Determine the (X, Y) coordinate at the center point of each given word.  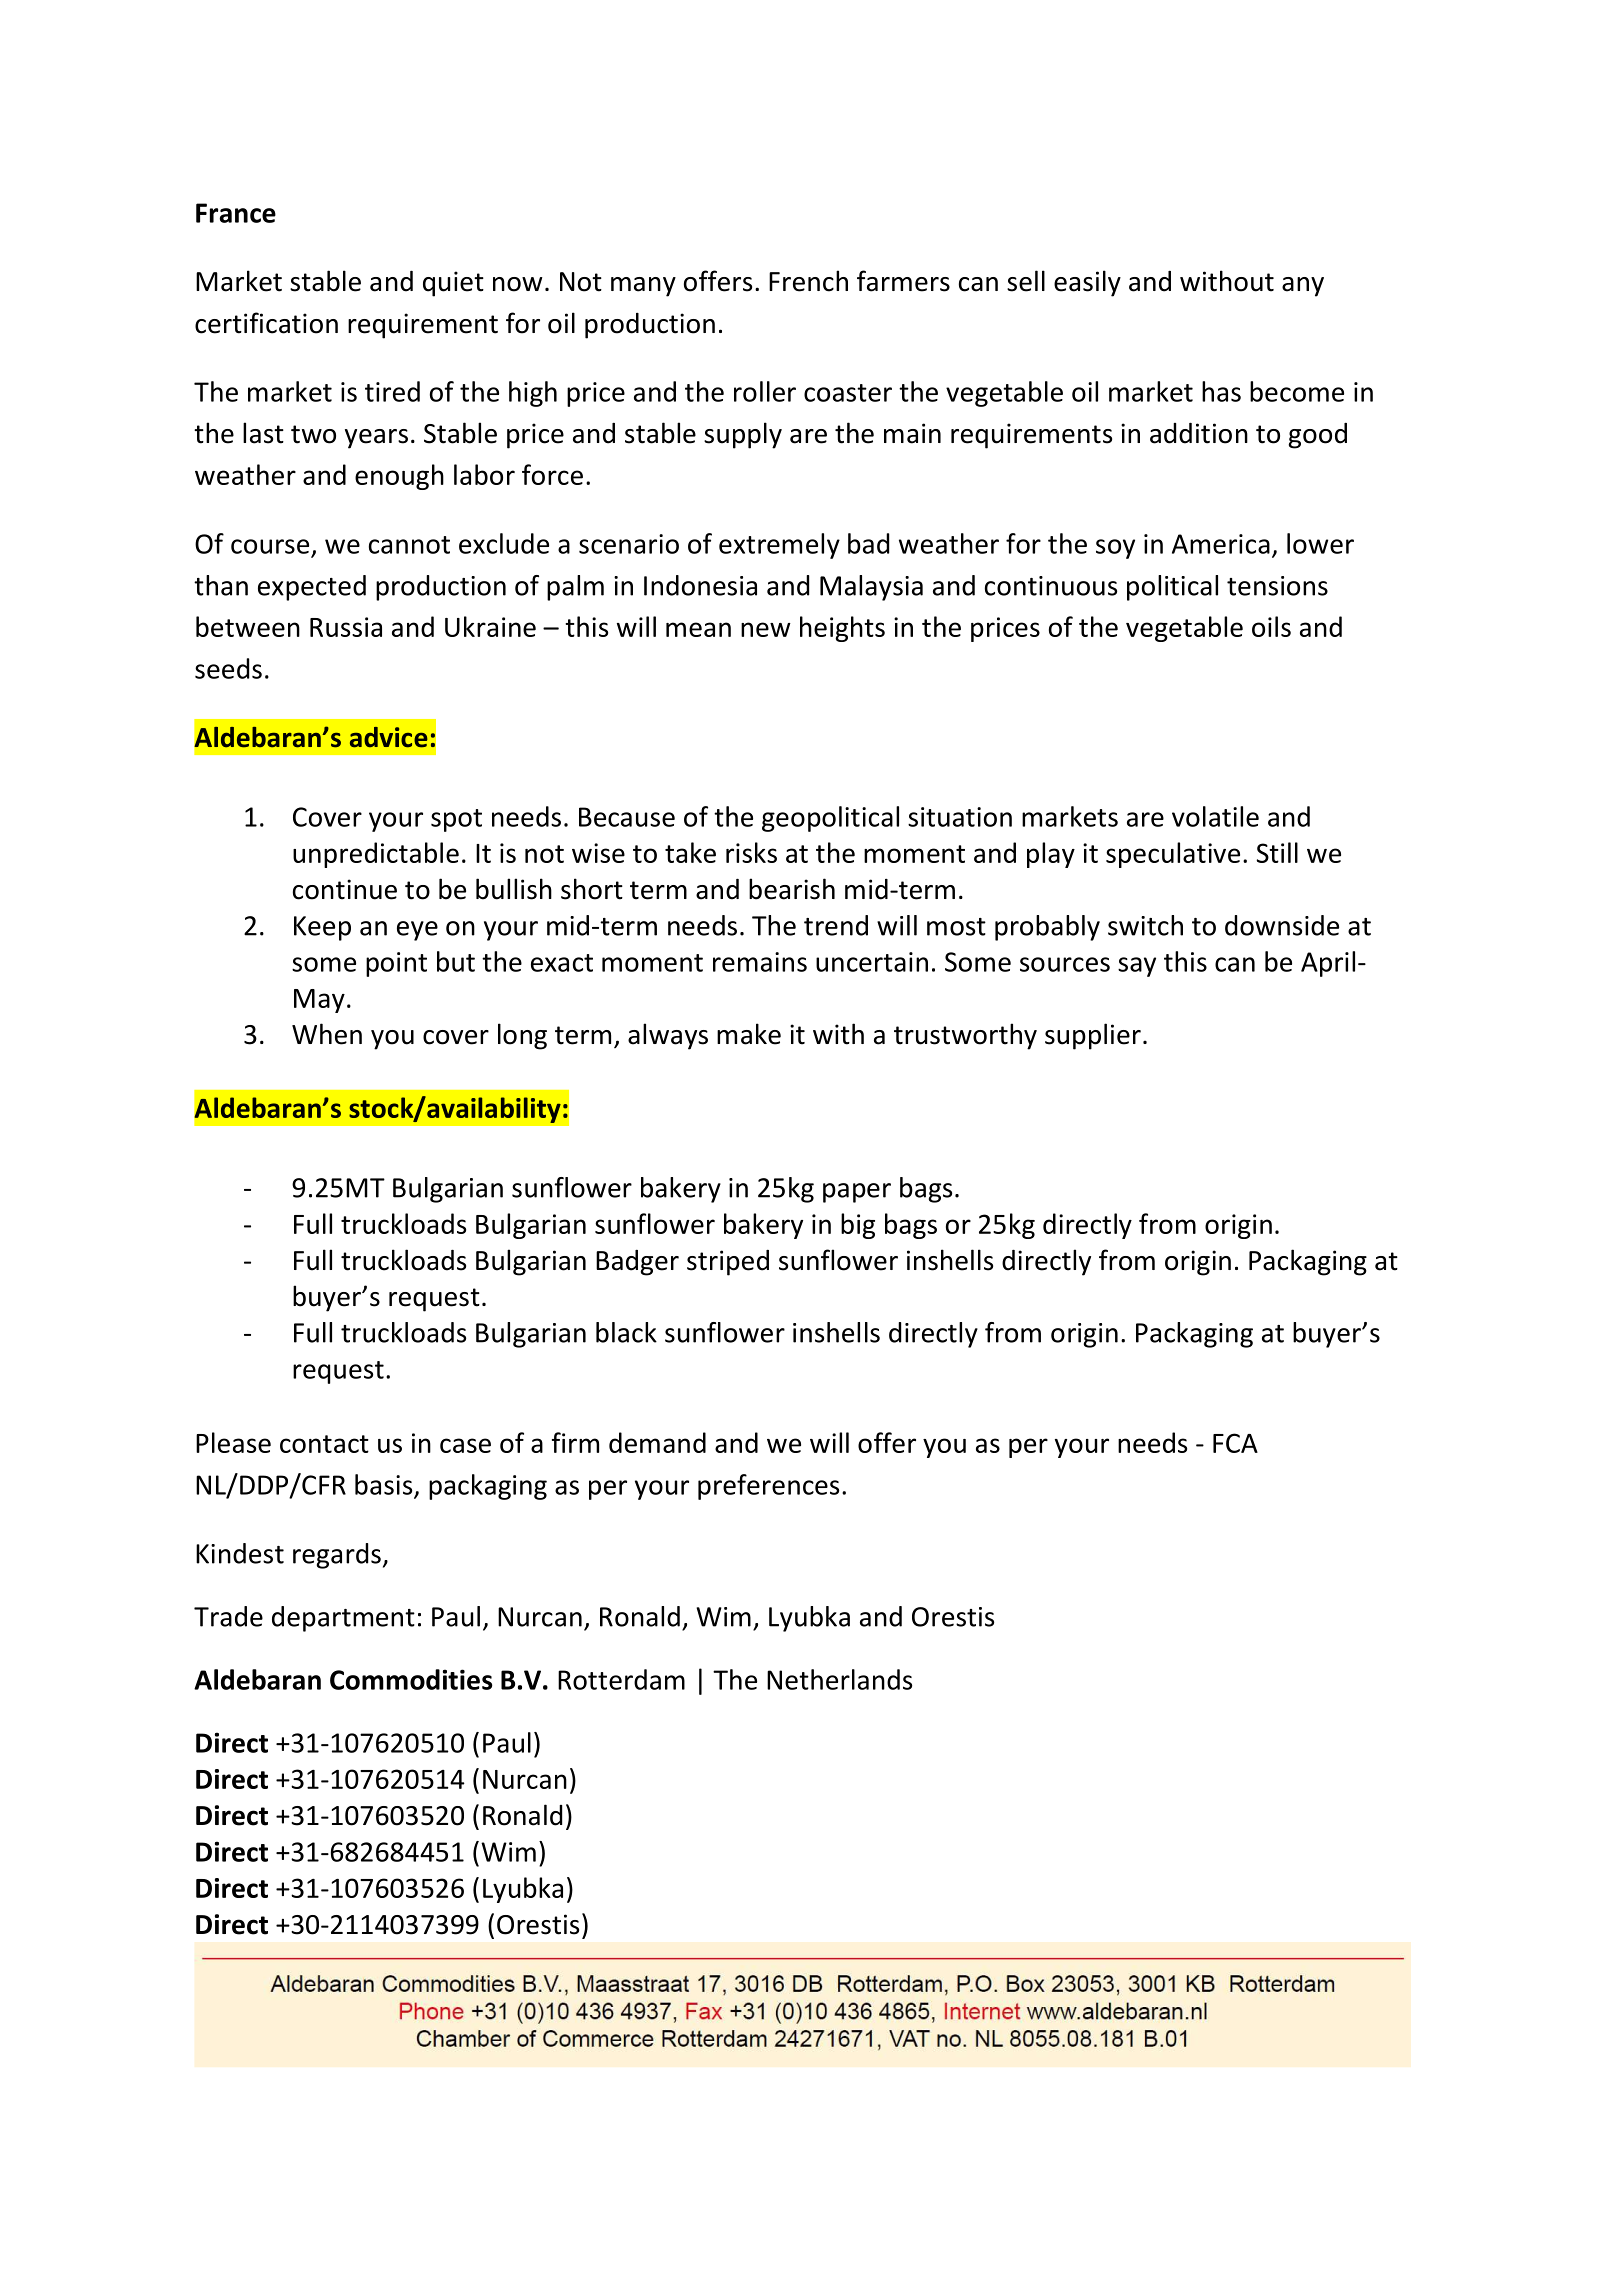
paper (857, 1193)
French (808, 281)
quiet (453, 284)
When (327, 1034)
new (766, 629)
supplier (1093, 1036)
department (343, 1619)
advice (389, 737)
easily (1087, 283)
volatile (1215, 816)
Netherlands (839, 1679)
